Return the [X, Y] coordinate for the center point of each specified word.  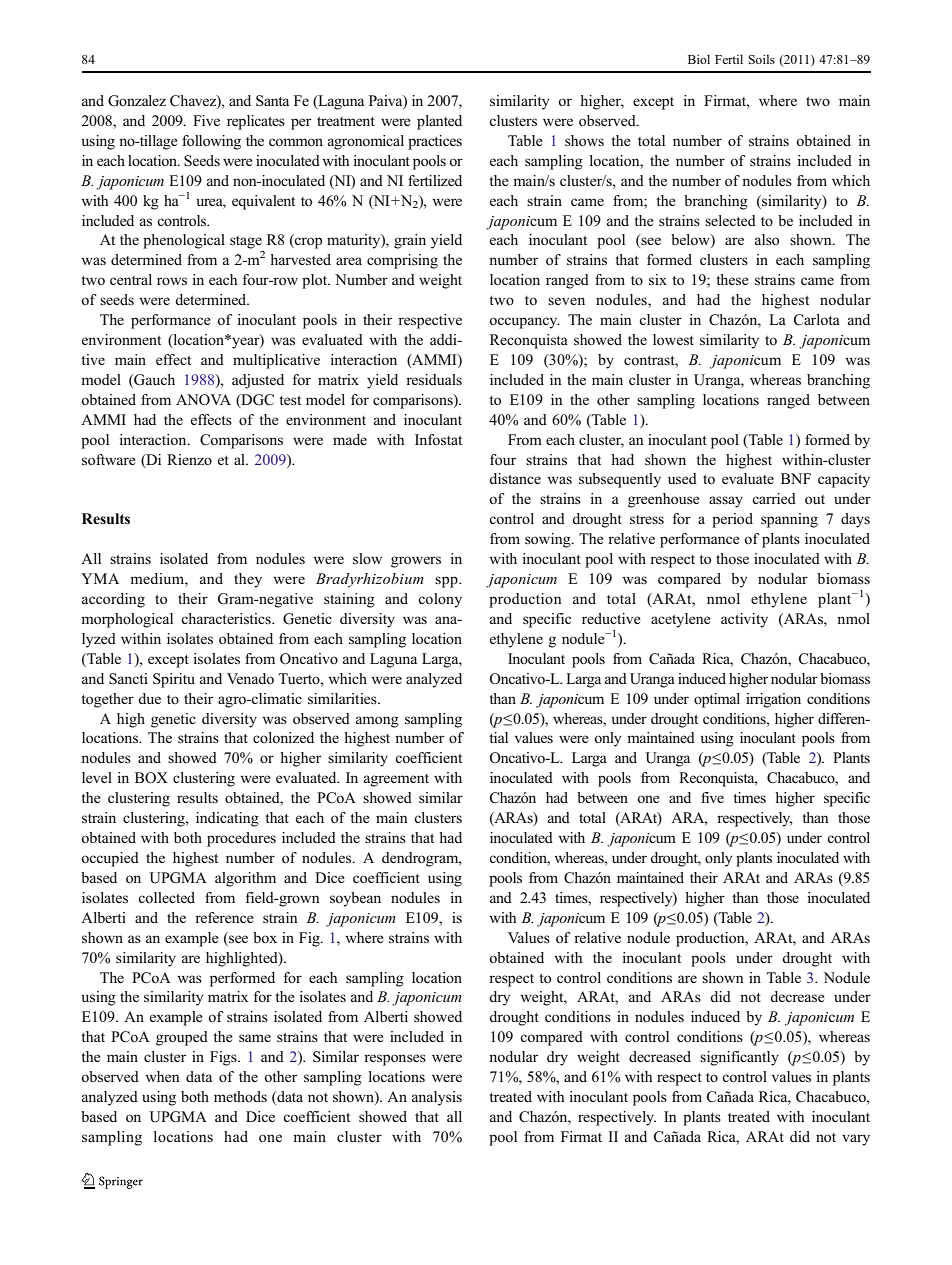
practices [435, 142]
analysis [437, 1098]
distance [515, 478]
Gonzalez [137, 101]
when [162, 1076]
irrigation [773, 700]
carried [774, 498]
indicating [227, 819]
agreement [396, 780]
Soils [761, 59]
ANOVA [203, 399]
